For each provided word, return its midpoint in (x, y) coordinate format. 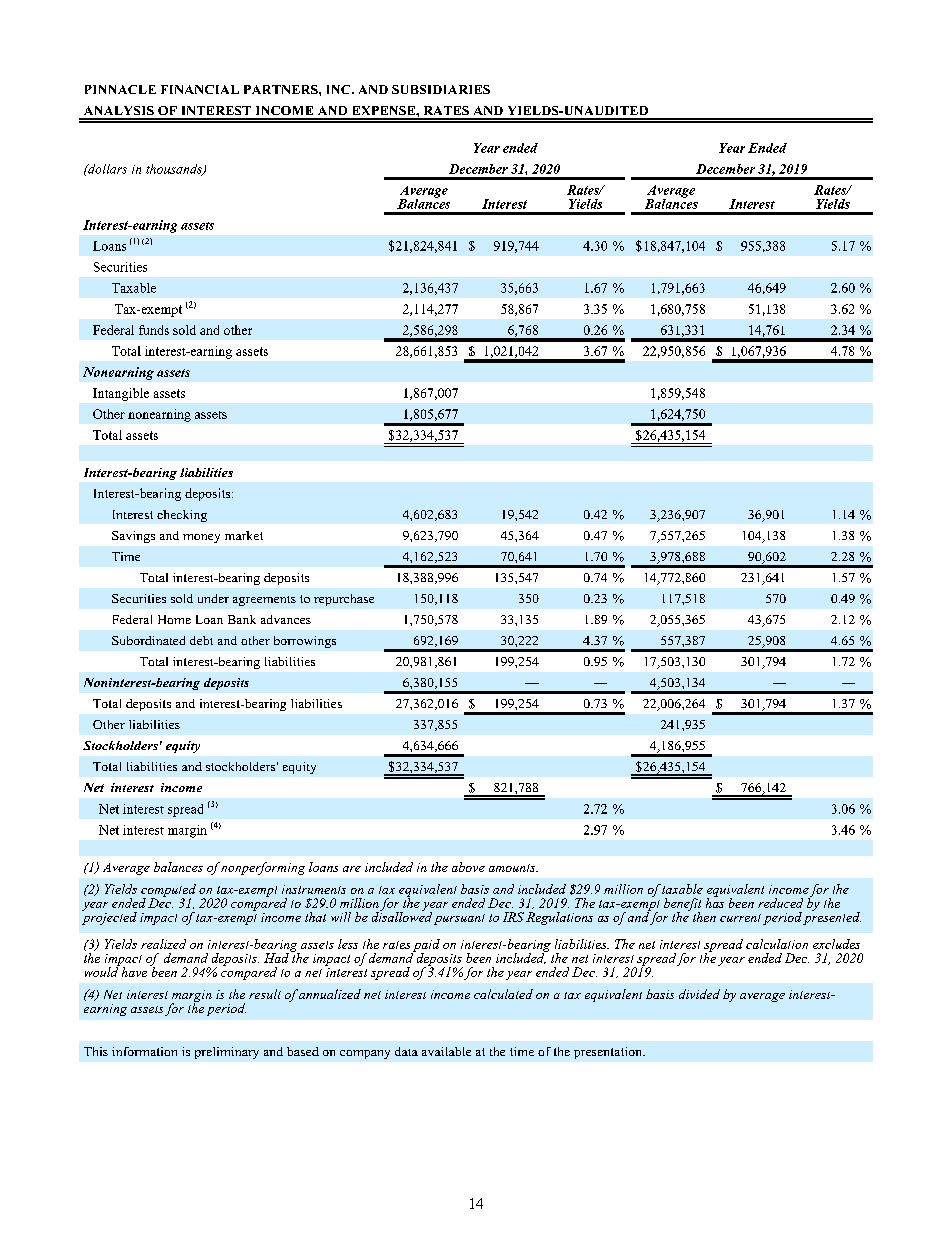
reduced (780, 903)
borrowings (305, 642)
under (213, 598)
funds (154, 330)
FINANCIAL (200, 89)
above (468, 867)
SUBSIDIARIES (441, 89)
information (144, 1051)
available (446, 1051)
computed (168, 891)
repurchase (344, 600)
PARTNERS (282, 89)
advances (286, 619)
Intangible (121, 394)
